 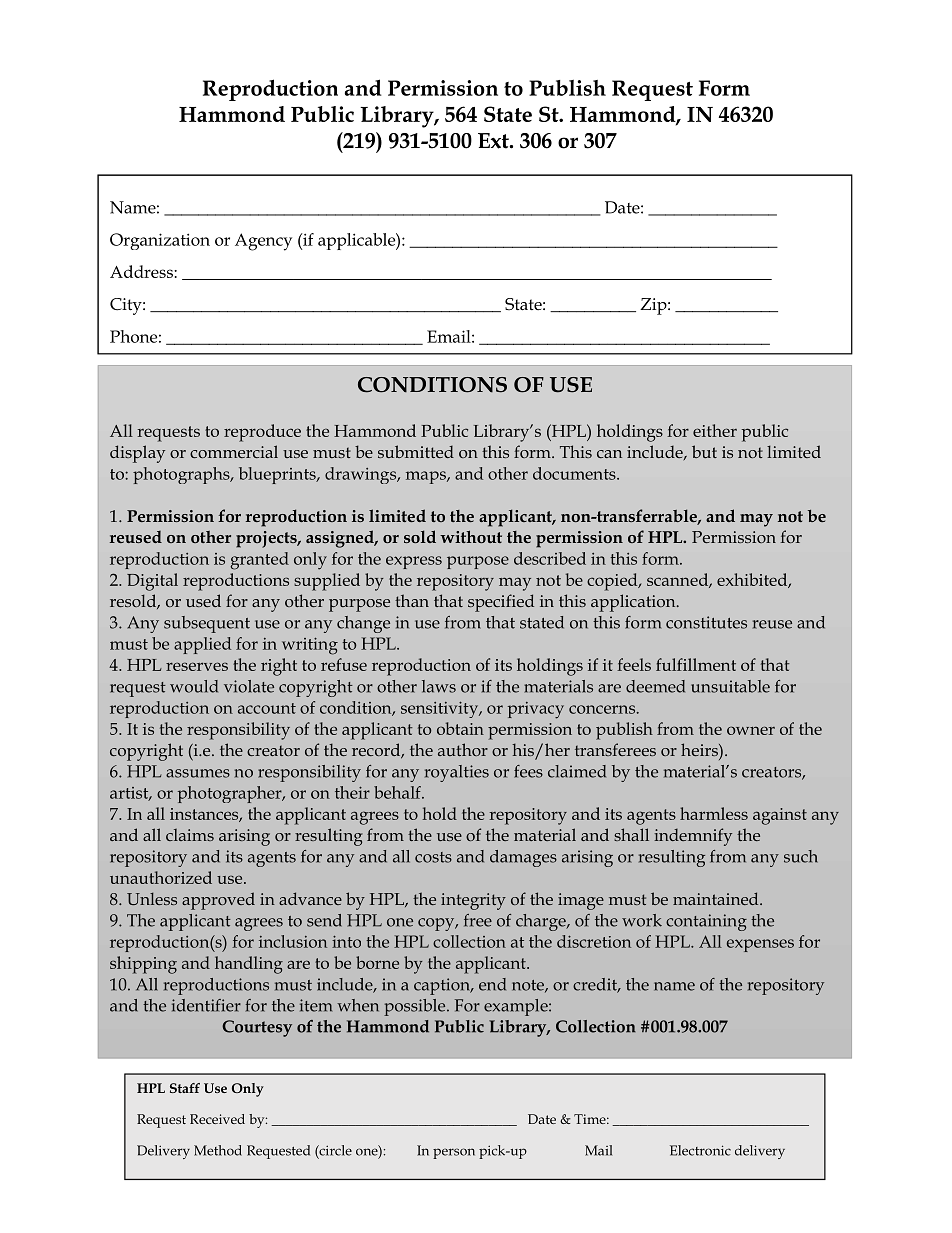 What do you see at coordinates (696, 664) in the screenshot?
I see `fulfillment` at bounding box center [696, 664].
